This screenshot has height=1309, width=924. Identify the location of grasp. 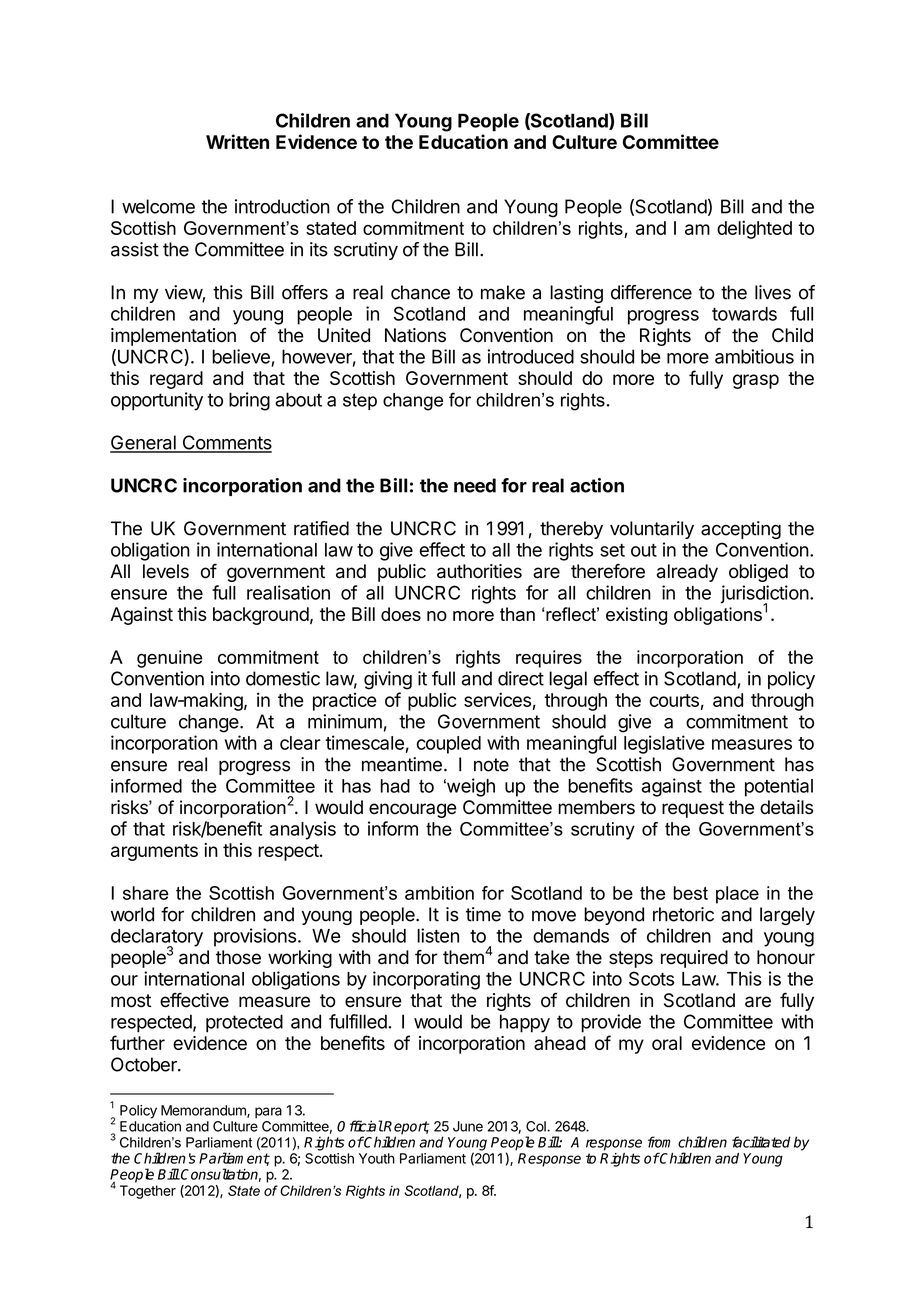
(756, 381).
